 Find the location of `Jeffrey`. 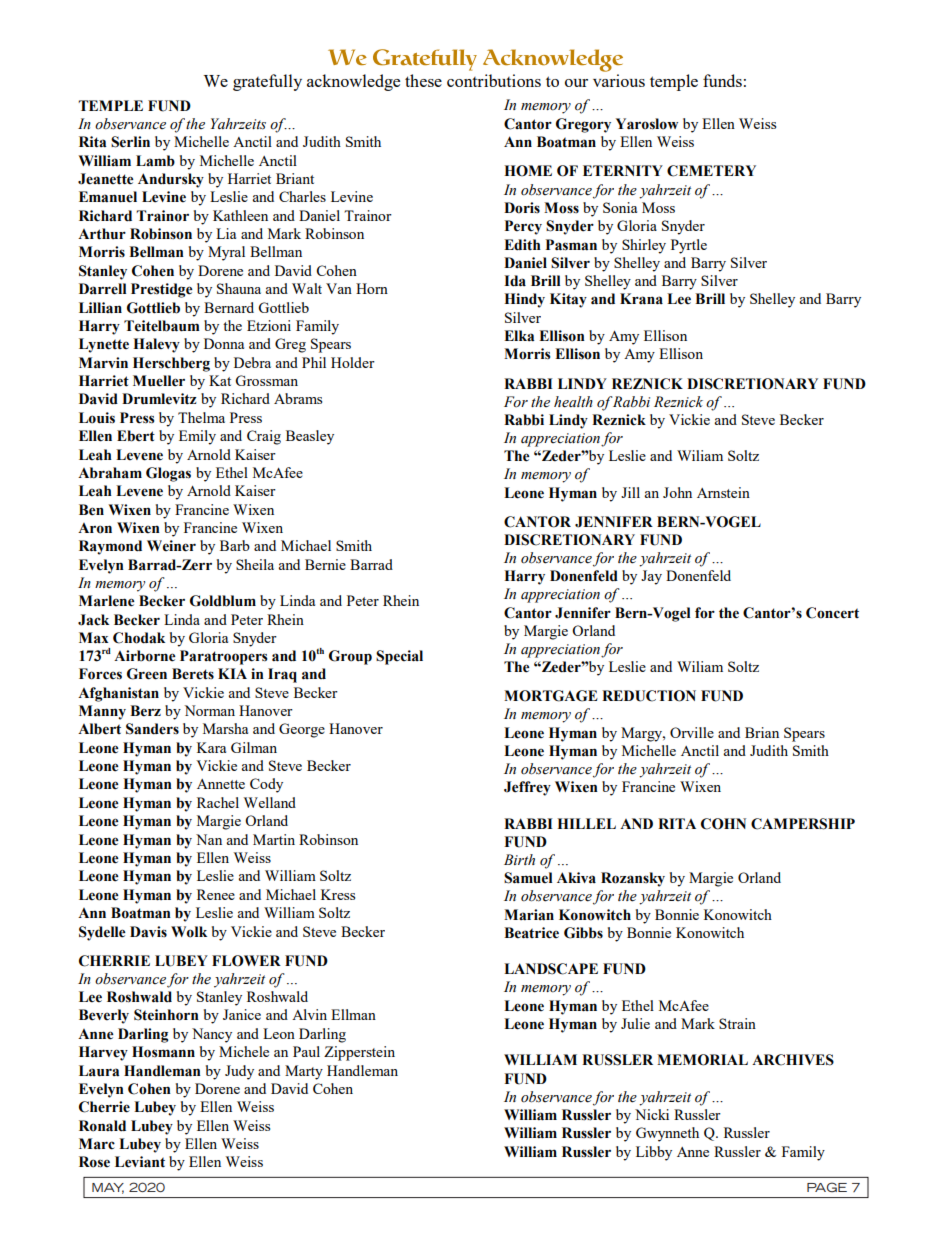

Jeffrey is located at coordinates (527, 788).
